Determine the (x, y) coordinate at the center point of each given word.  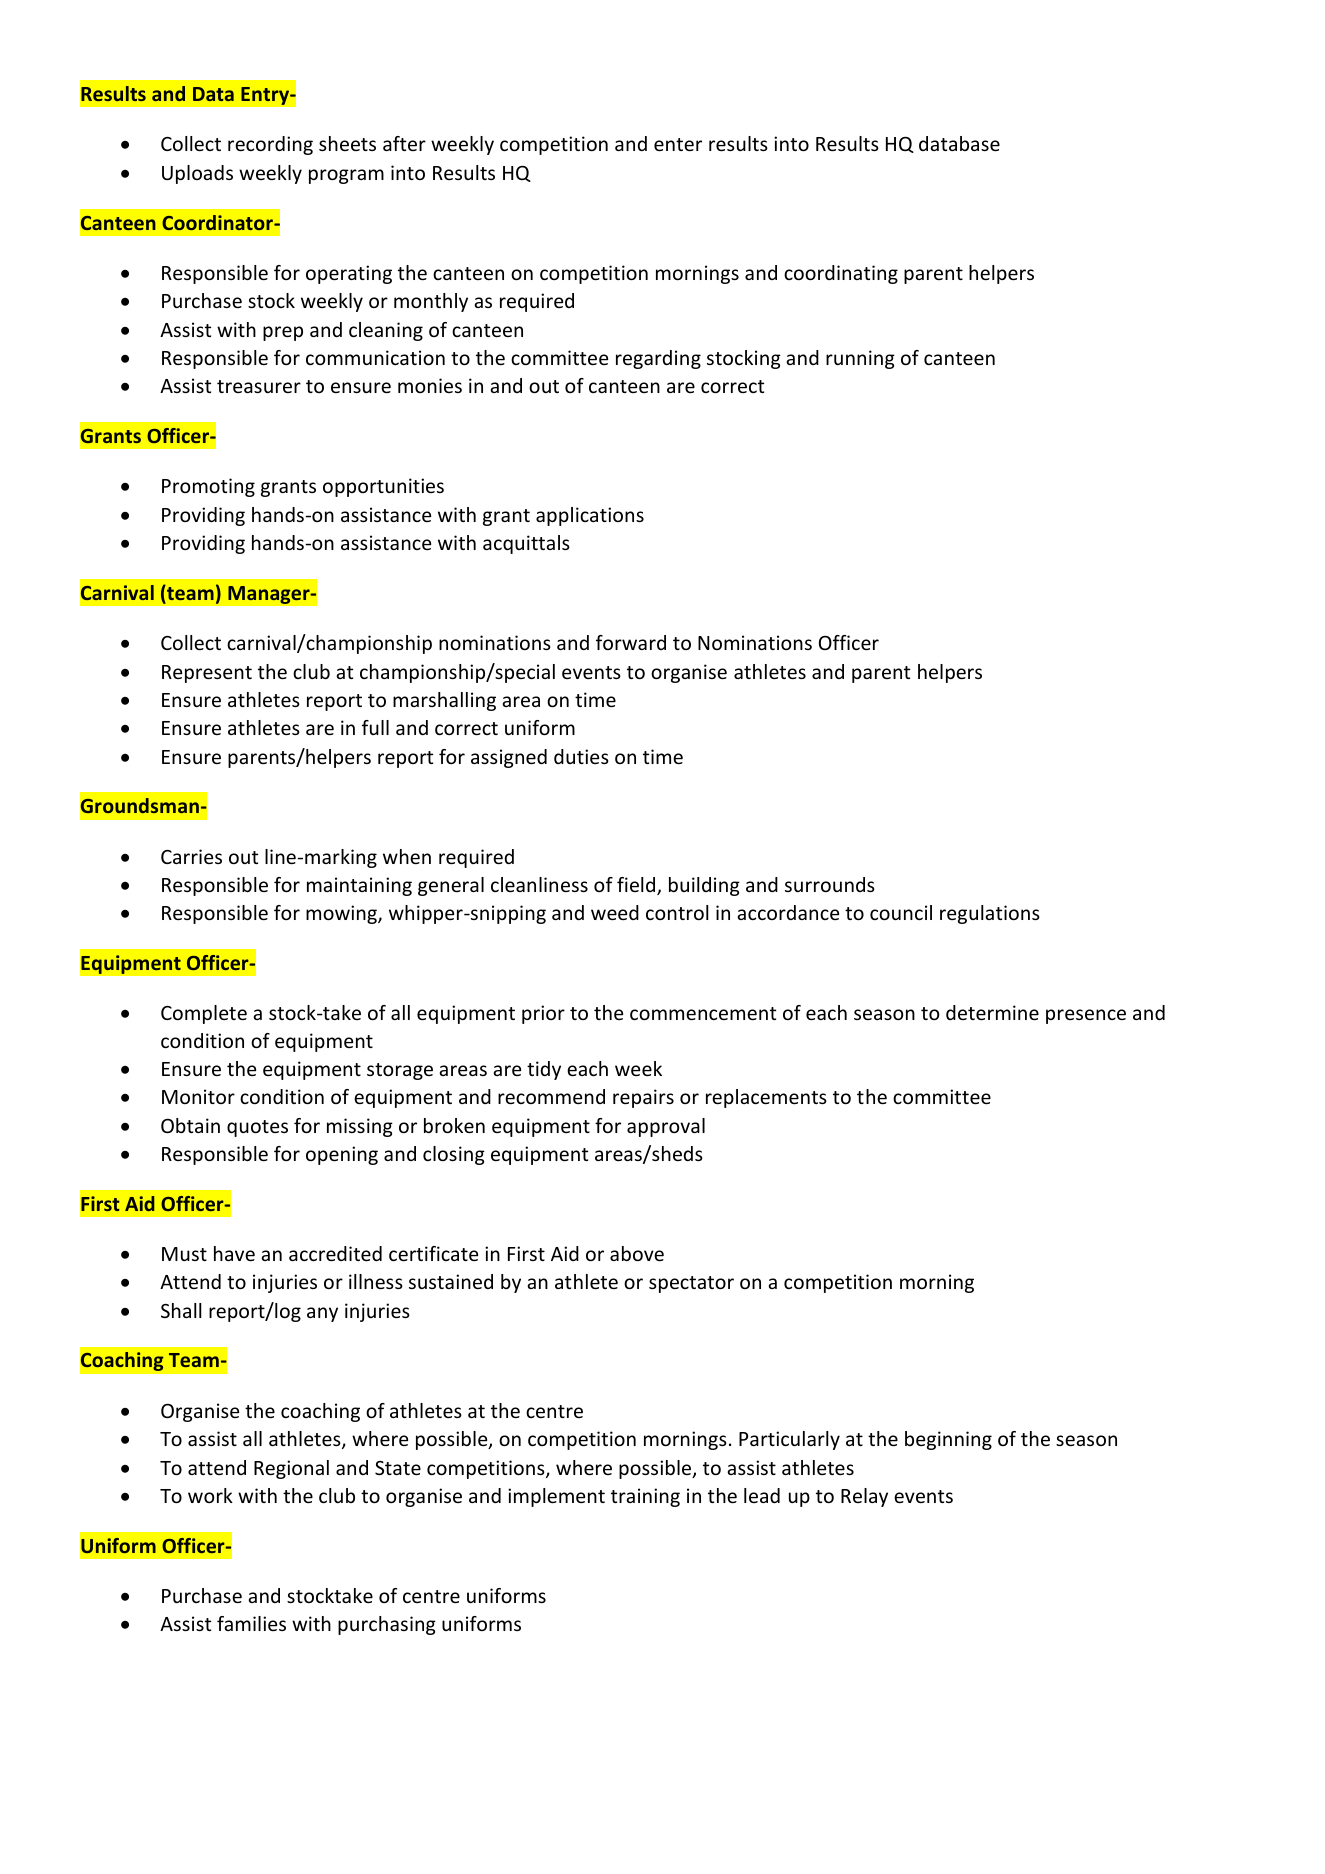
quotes (257, 1128)
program (346, 176)
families (251, 1623)
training (645, 1497)
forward (631, 642)
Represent (207, 674)
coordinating (841, 274)
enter (678, 144)
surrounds (830, 884)
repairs (643, 1098)
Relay (864, 1497)
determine (992, 1012)
